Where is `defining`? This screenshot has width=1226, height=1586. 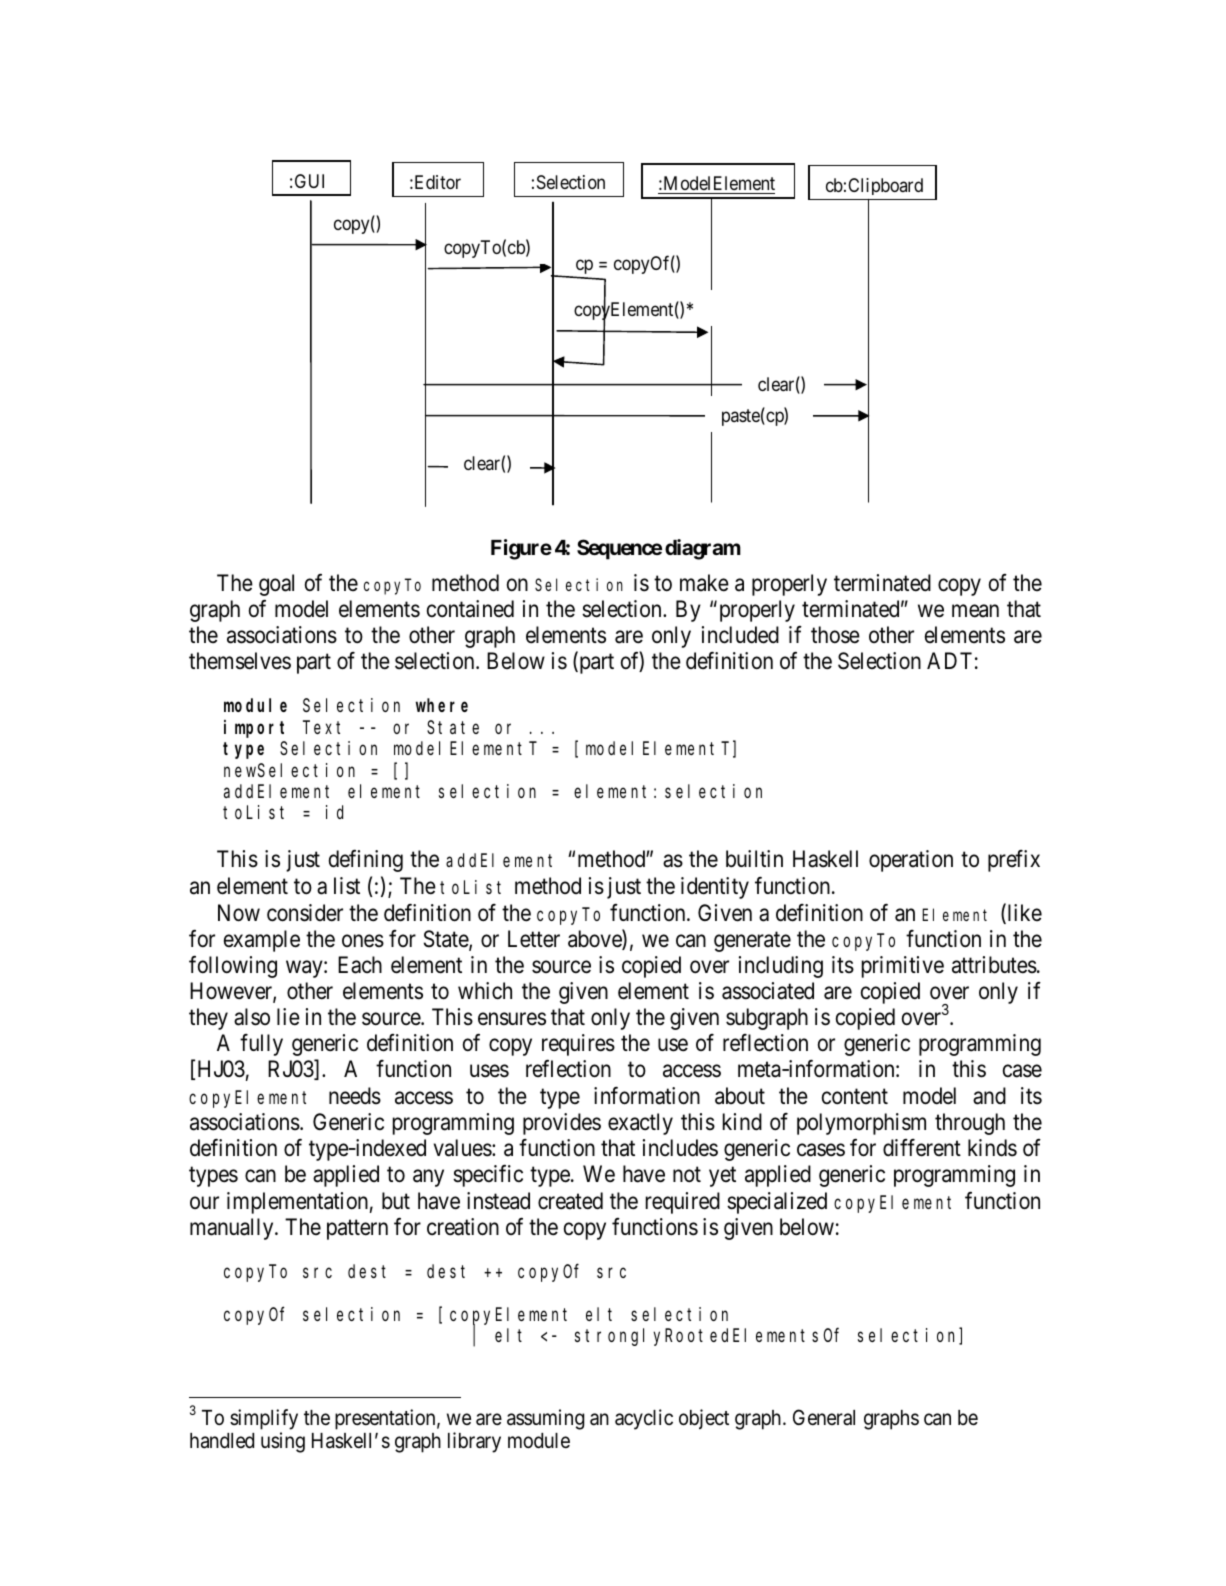 defining is located at coordinates (366, 860).
